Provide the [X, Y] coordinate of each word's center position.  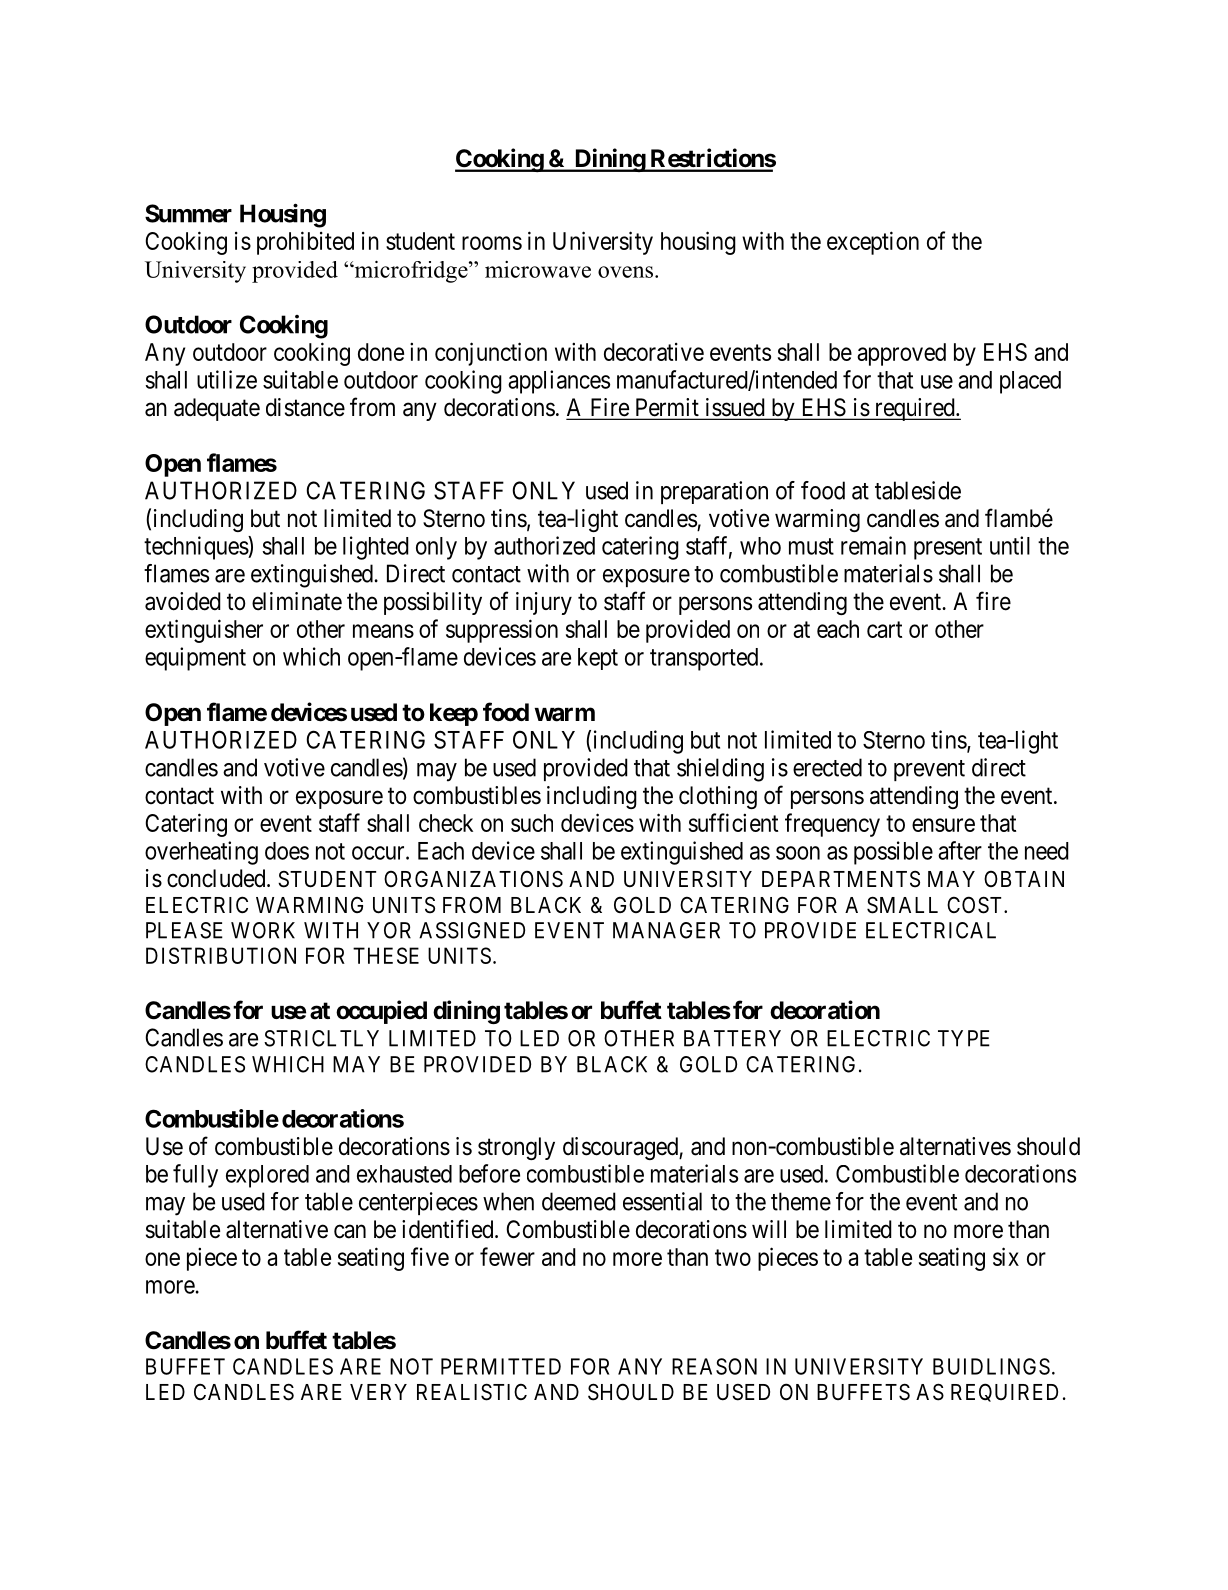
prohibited [305, 243]
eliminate [297, 601]
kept [598, 659]
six [1006, 1256]
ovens [625, 272]
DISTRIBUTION [221, 955]
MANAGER [666, 930]
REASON [714, 1366]
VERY [378, 1392]
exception [873, 243]
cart [884, 629]
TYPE [964, 1038]
